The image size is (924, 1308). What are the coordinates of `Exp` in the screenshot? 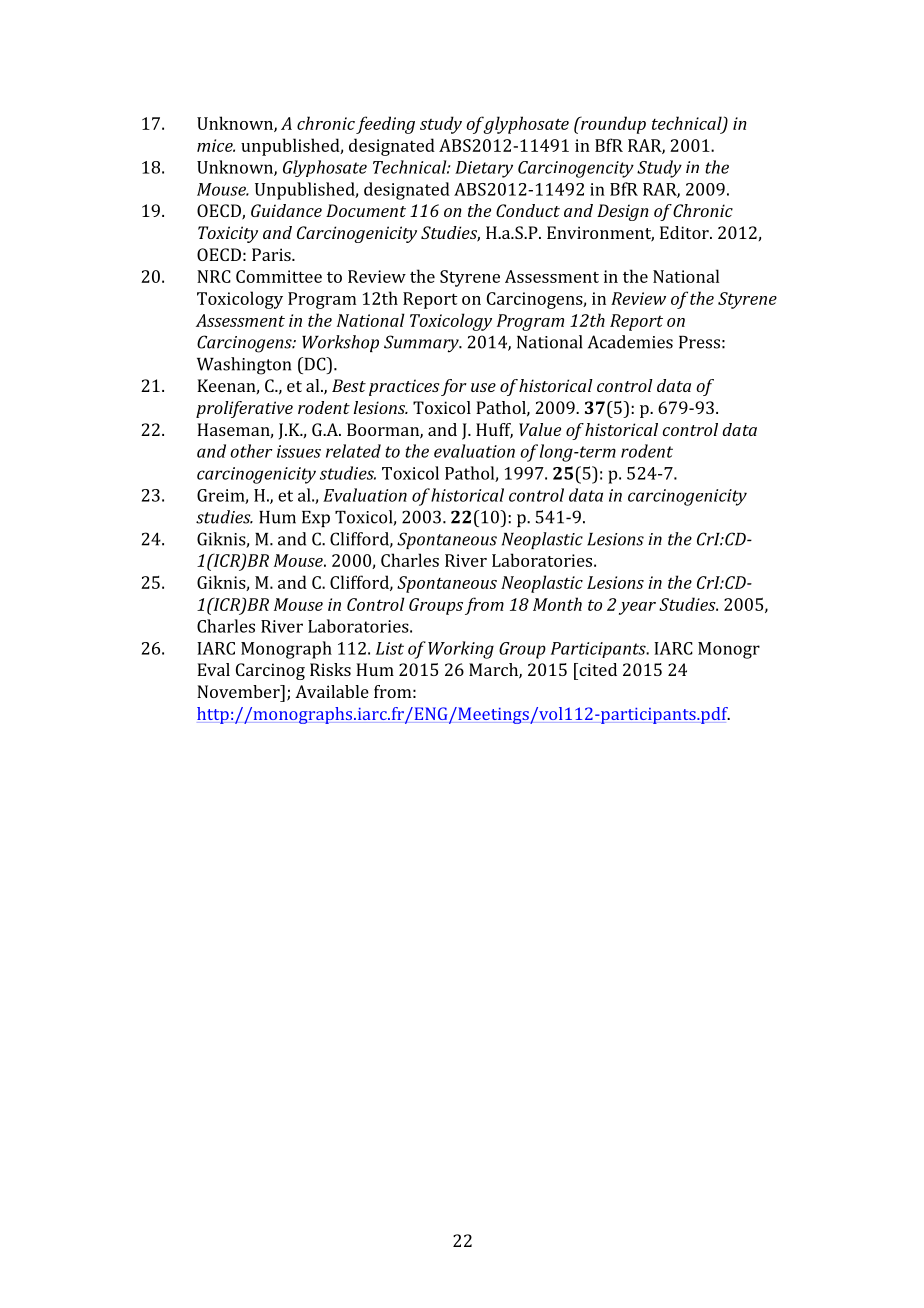 It's located at (316, 519).
